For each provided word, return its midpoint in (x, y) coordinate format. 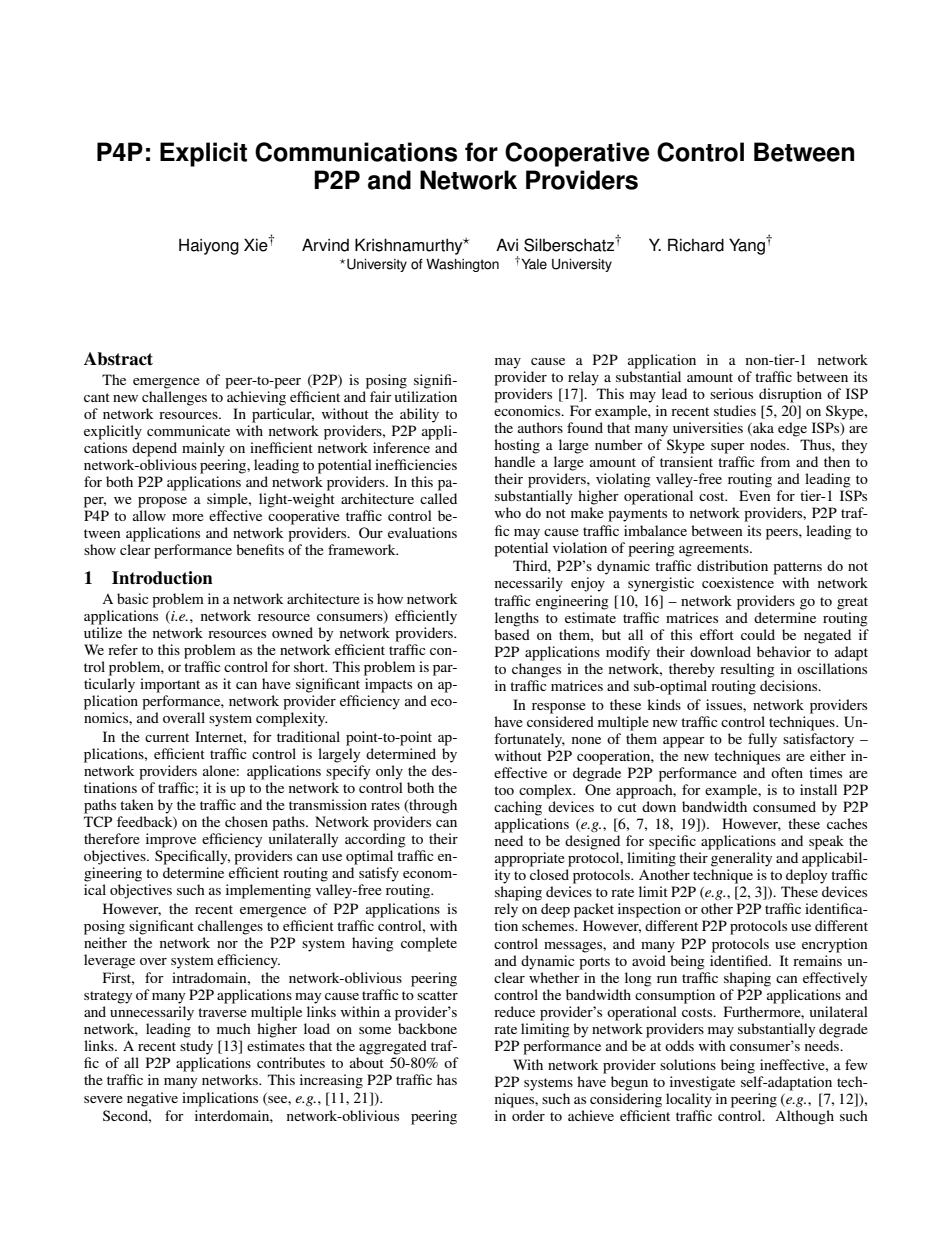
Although (804, 1117)
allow (149, 515)
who (508, 512)
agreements (715, 550)
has (447, 1079)
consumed (784, 806)
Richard (696, 245)
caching (518, 808)
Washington (462, 265)
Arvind (325, 245)
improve (171, 840)
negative (152, 1099)
